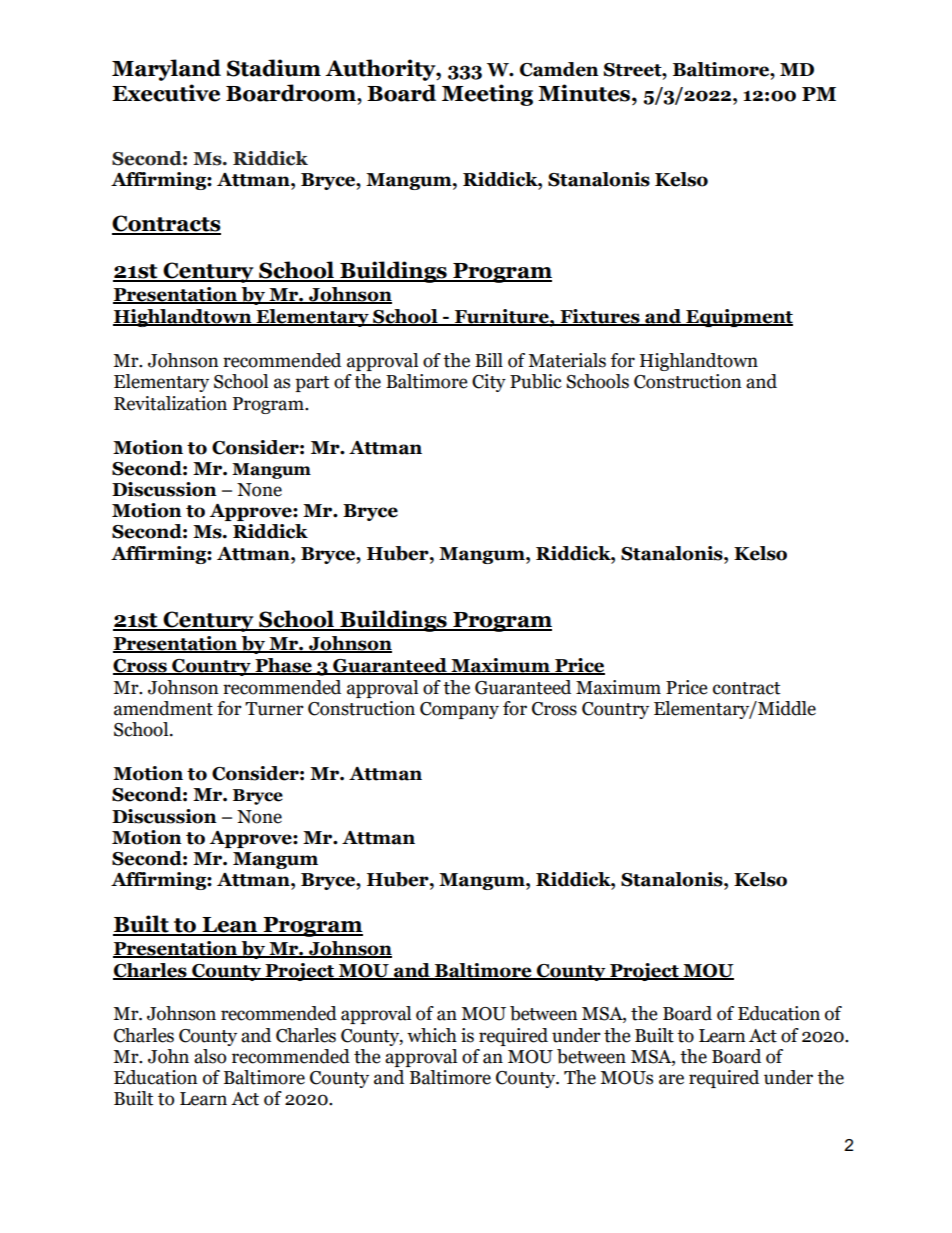 The image size is (952, 1233). I want to click on Turner, so click(274, 709).
